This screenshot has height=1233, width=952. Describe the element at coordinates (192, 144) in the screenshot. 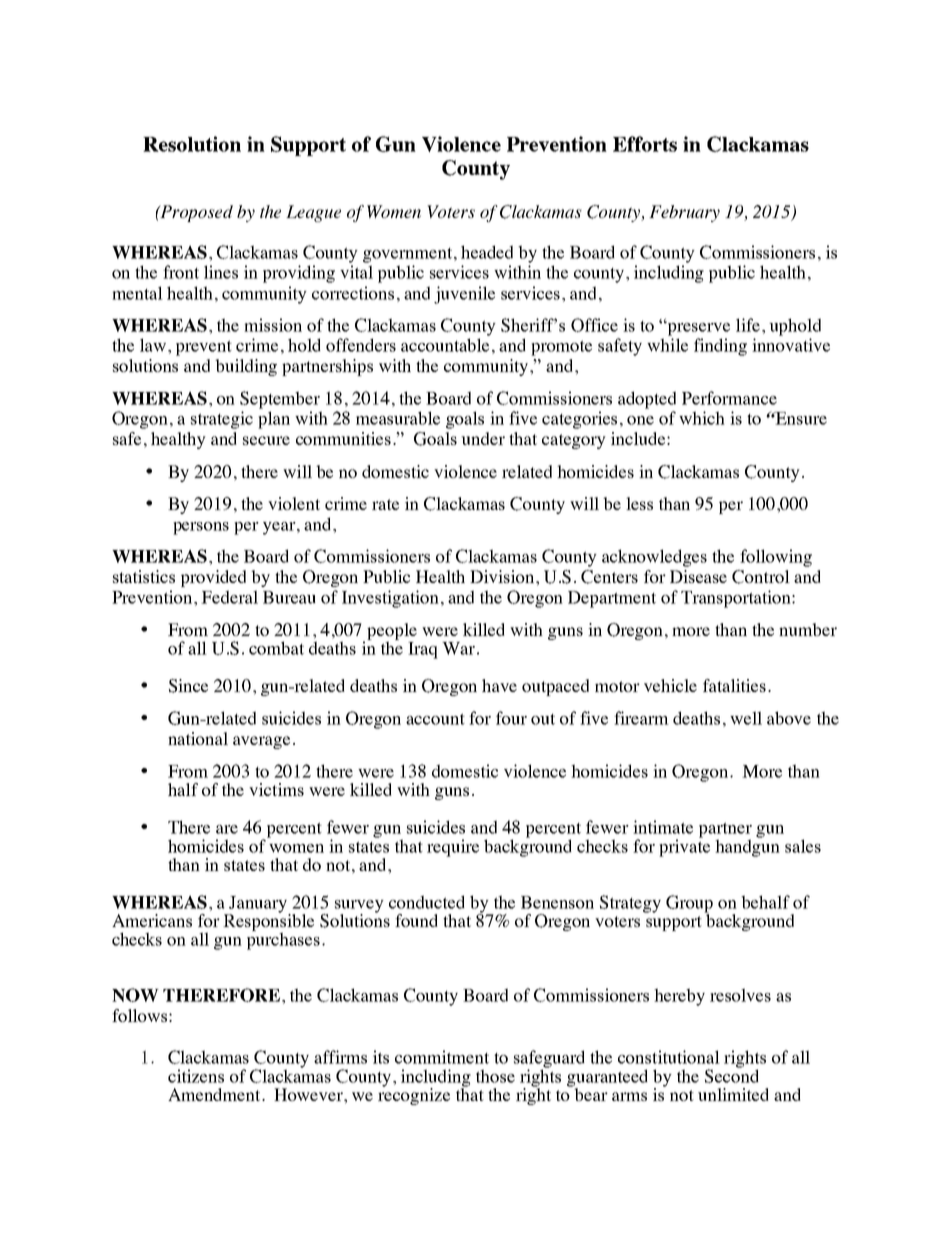

I see `Resolution` at that location.
